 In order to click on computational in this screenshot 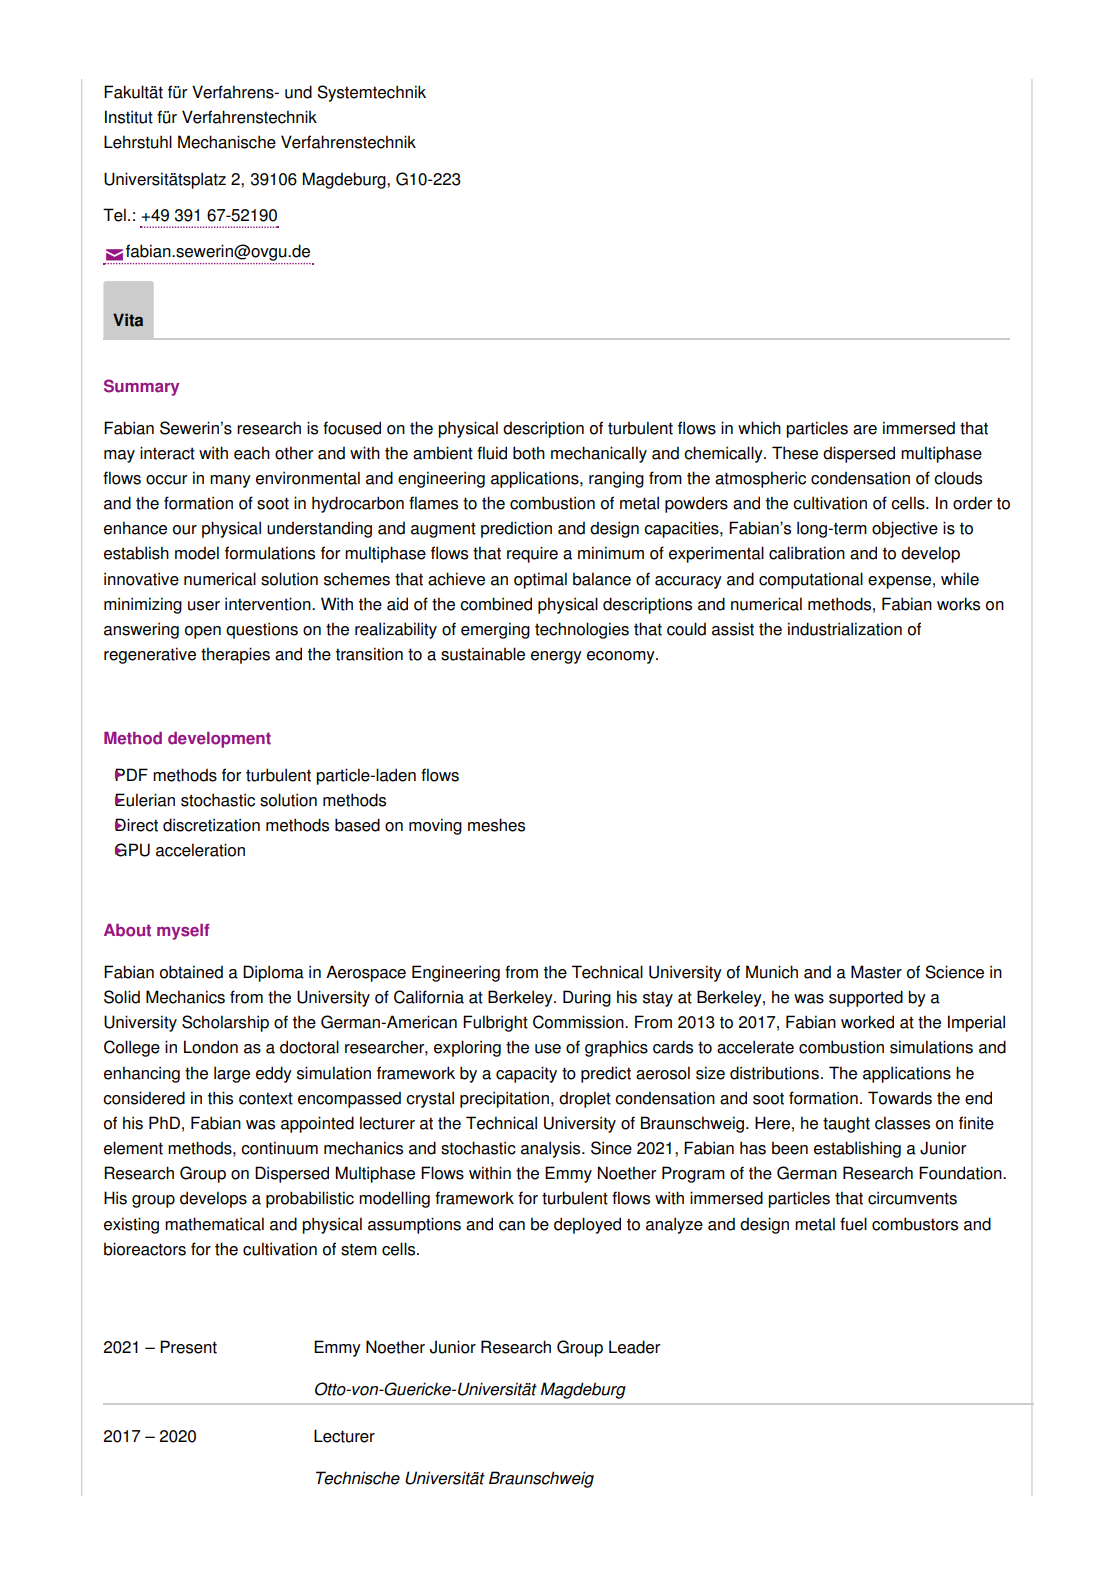, I will do `click(811, 580)`.
